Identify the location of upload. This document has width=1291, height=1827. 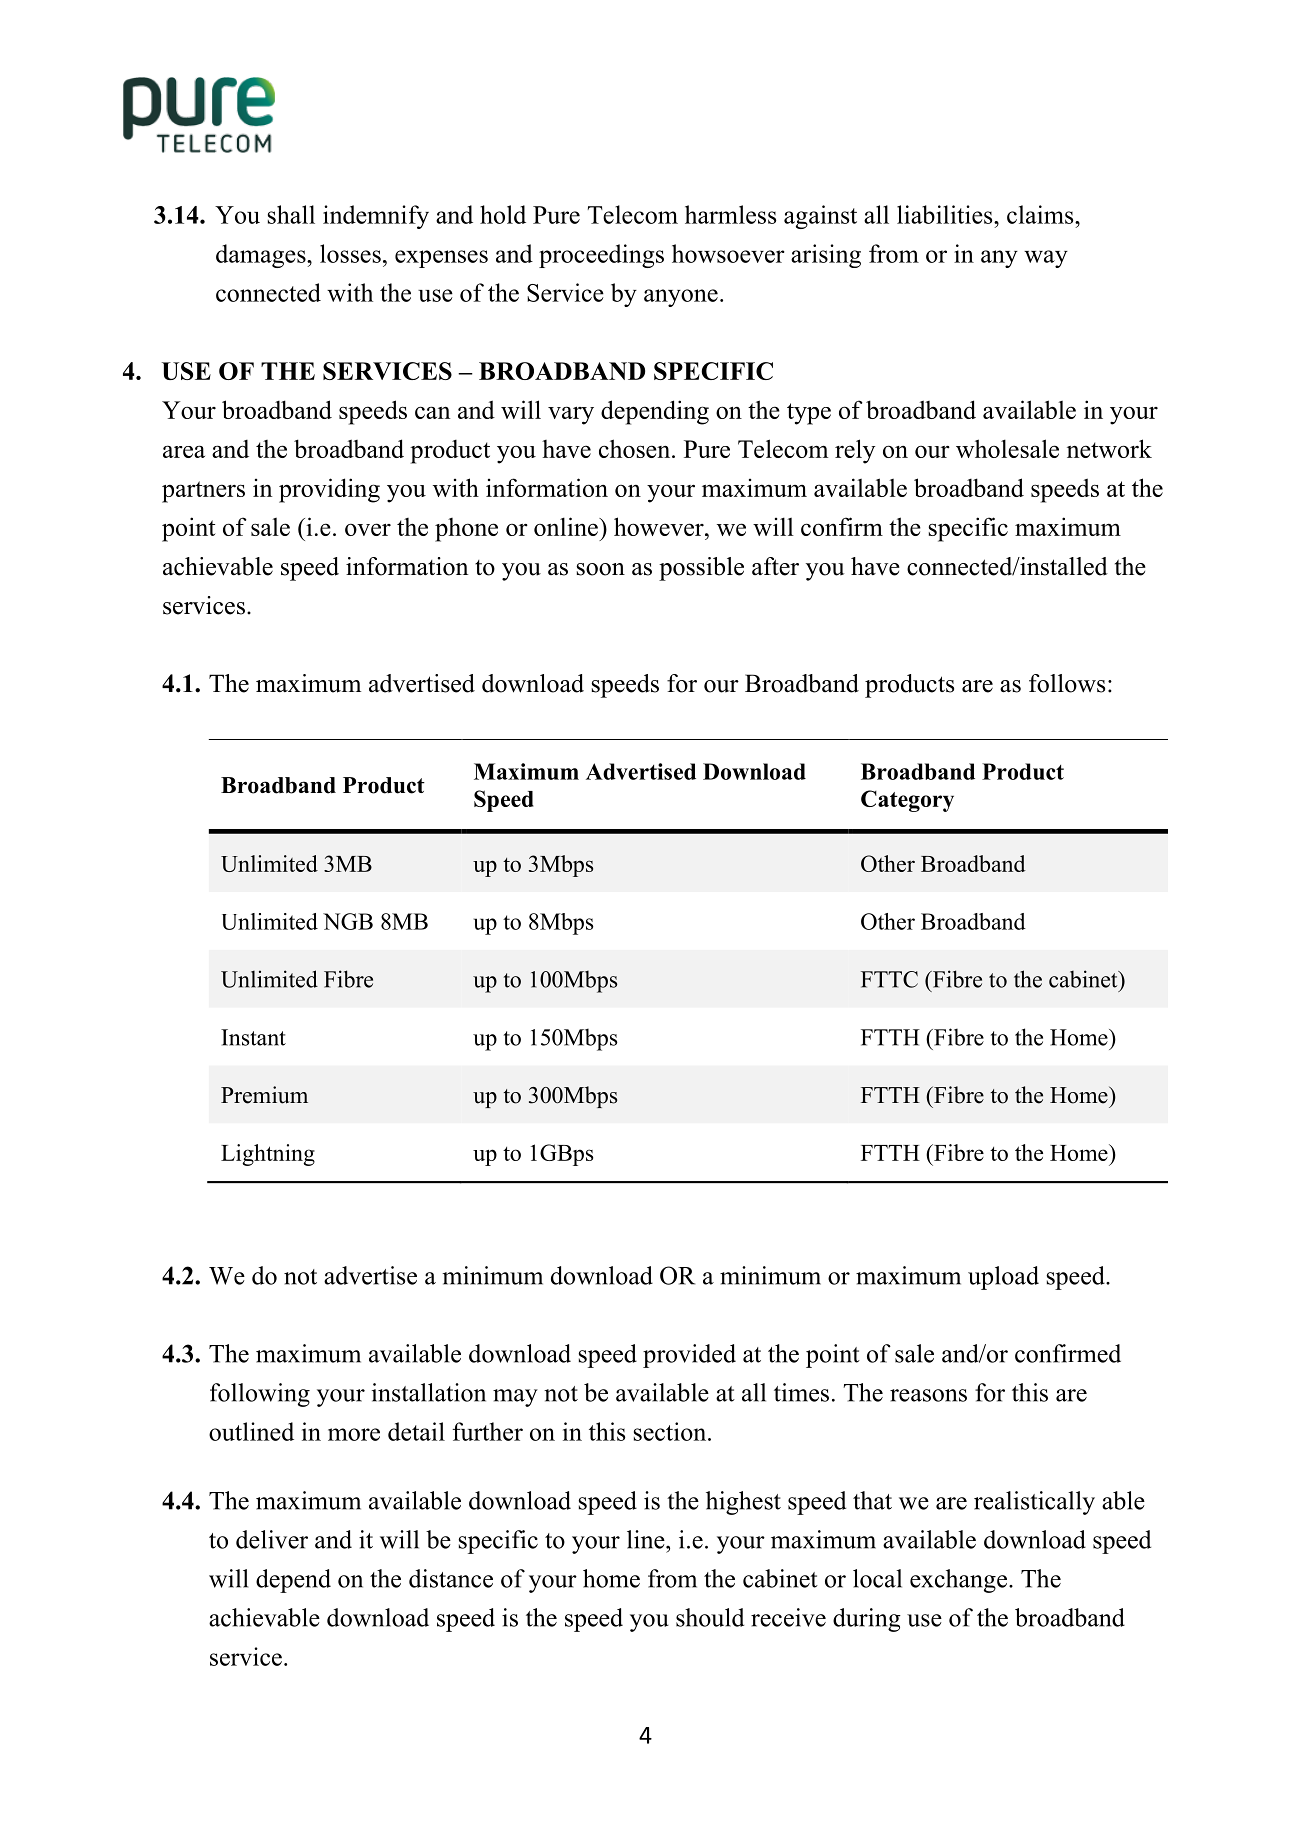
(1003, 1278).
